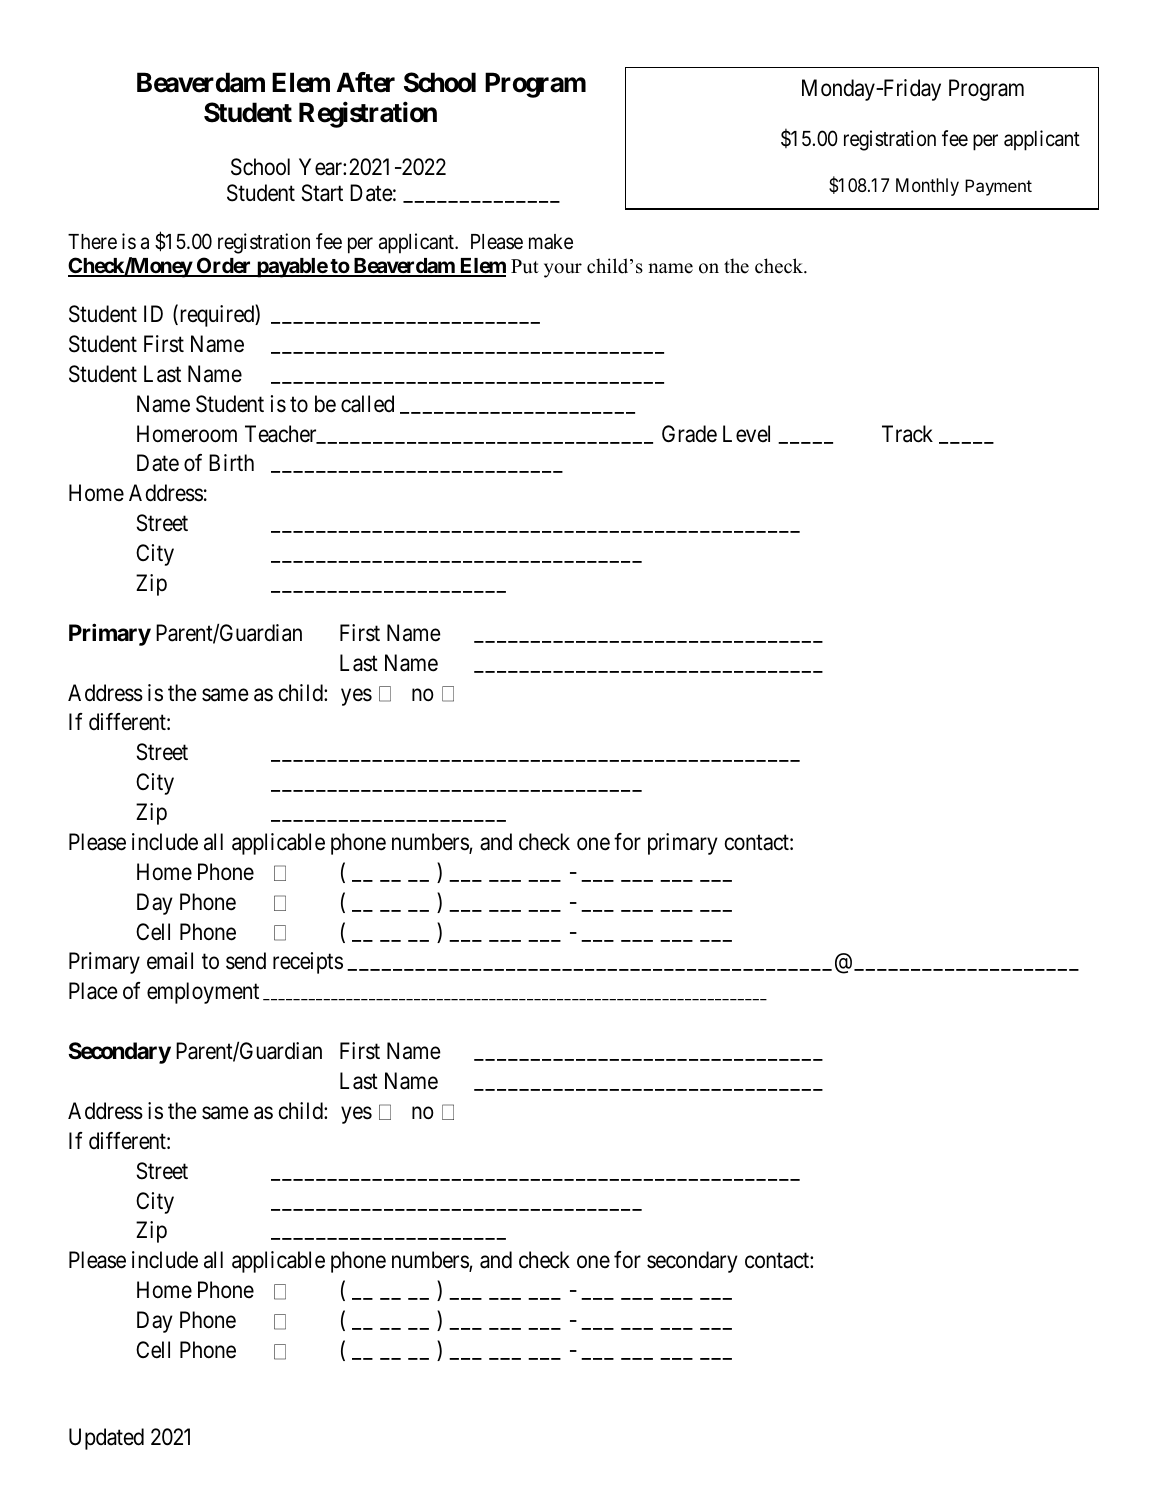 This screenshot has width=1152, height=1491. What do you see at coordinates (927, 187) in the screenshot?
I see `Monthly` at bounding box center [927, 187].
